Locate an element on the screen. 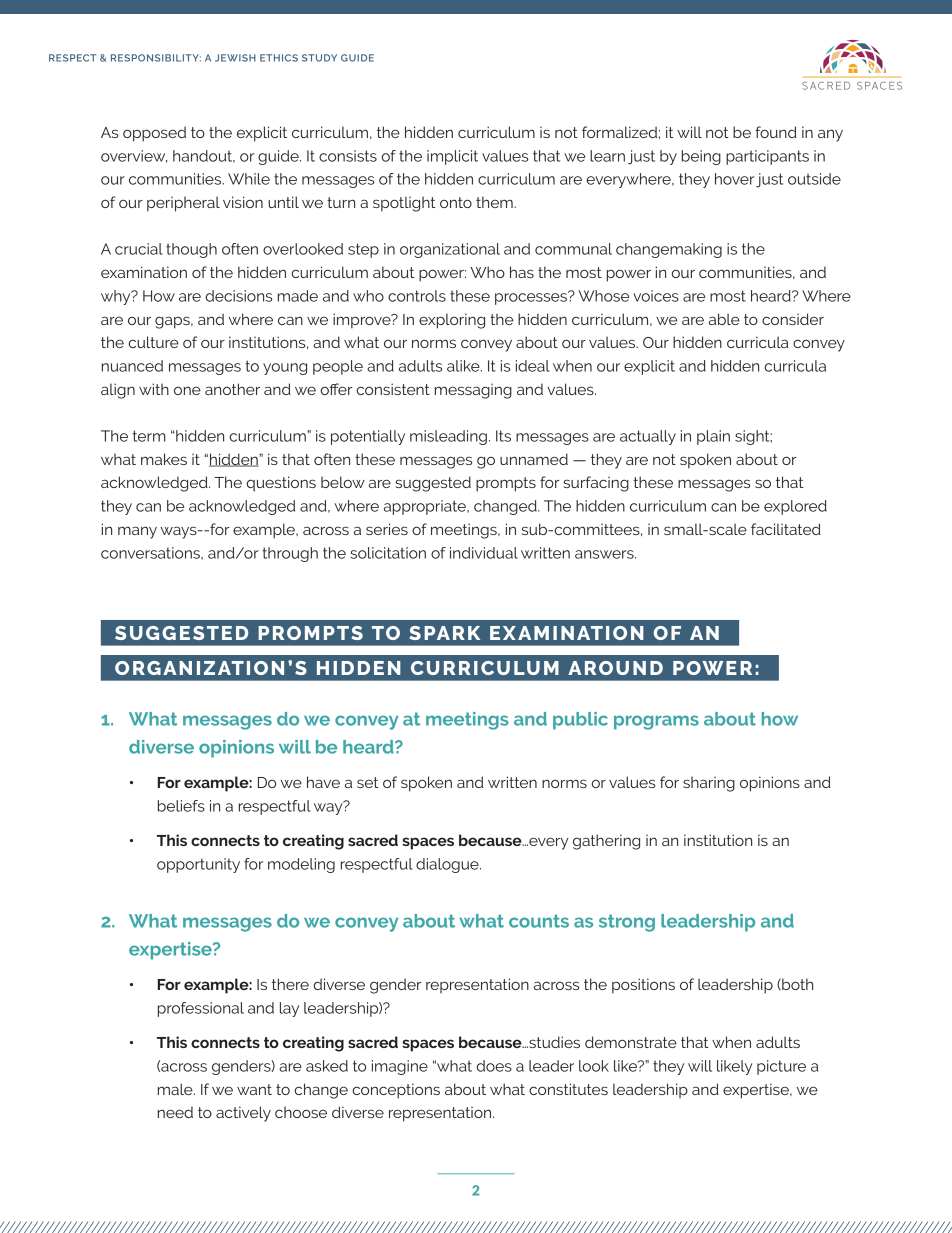 The image size is (952, 1233). able is located at coordinates (724, 319).
